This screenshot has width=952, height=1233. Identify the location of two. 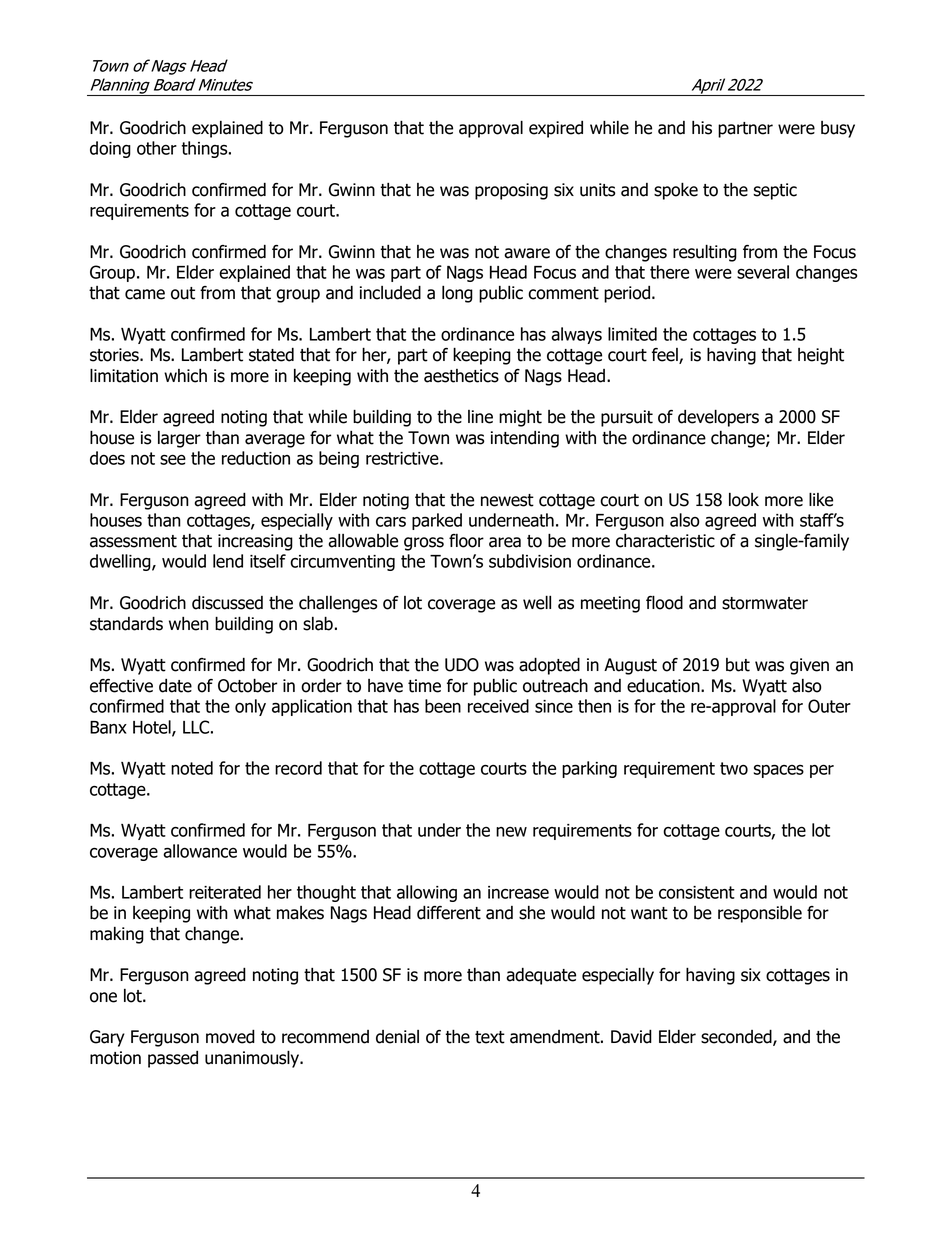
(734, 768).
